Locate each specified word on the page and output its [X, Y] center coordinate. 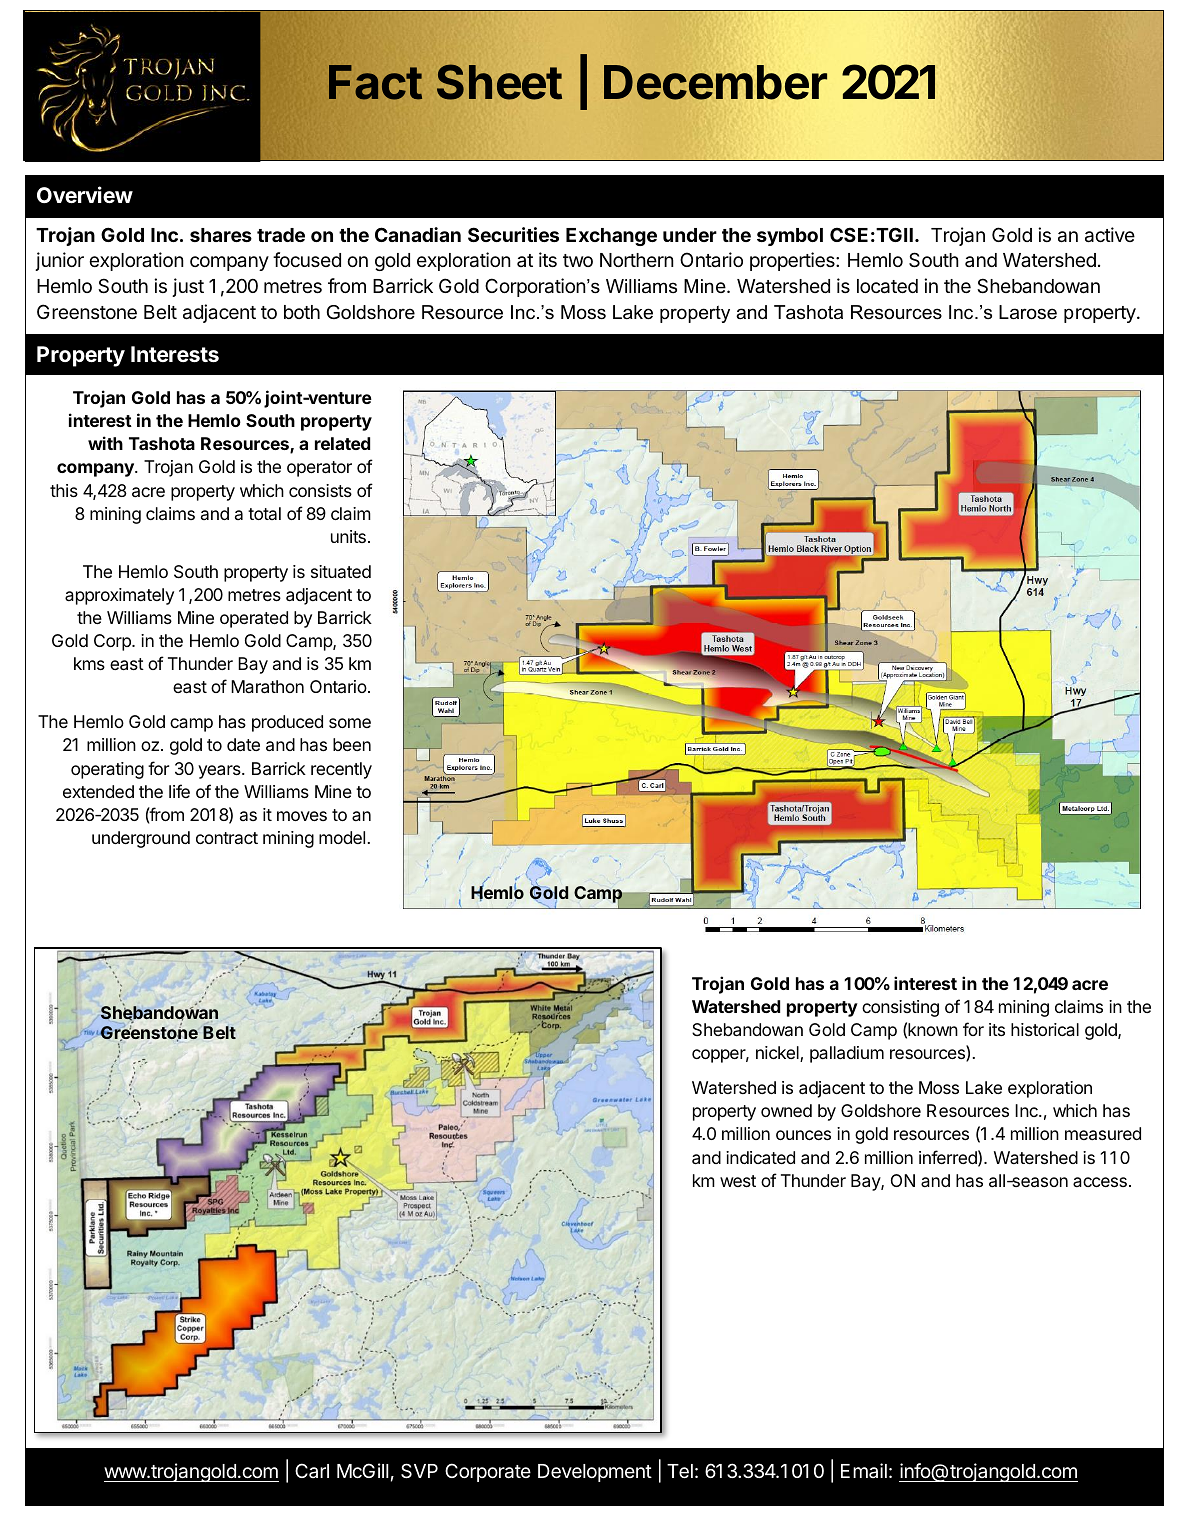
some [350, 723]
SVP [419, 1471]
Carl [312, 1470]
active [1110, 235]
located [887, 286]
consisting [900, 1008]
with [105, 443]
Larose [1028, 312]
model [342, 837]
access [1100, 1182]
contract [227, 838]
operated [254, 619]
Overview [85, 194]
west [738, 1181]
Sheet [499, 82]
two [578, 260]
